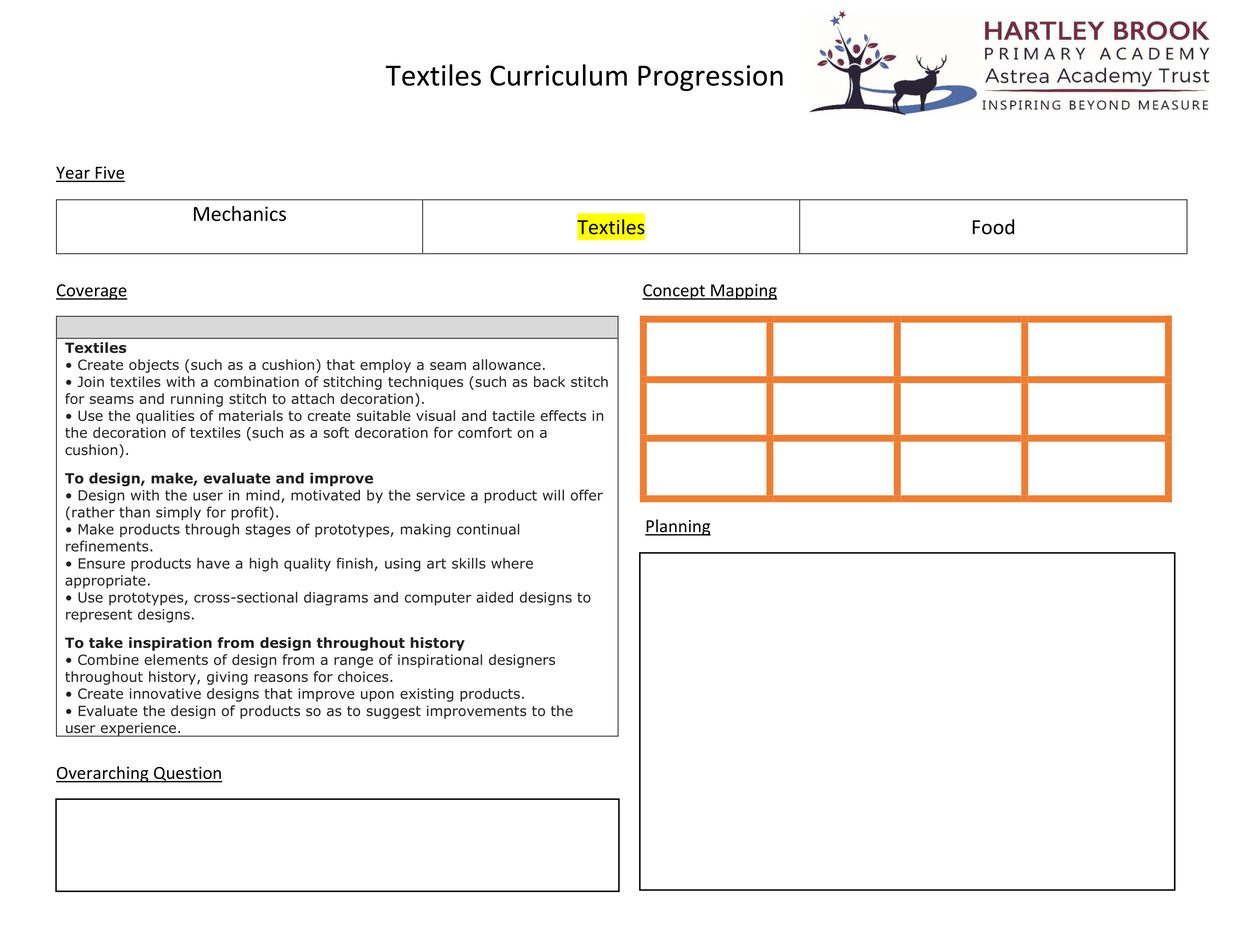 The height and width of the image is (952, 1233). I want to click on Five, so click(109, 173).
